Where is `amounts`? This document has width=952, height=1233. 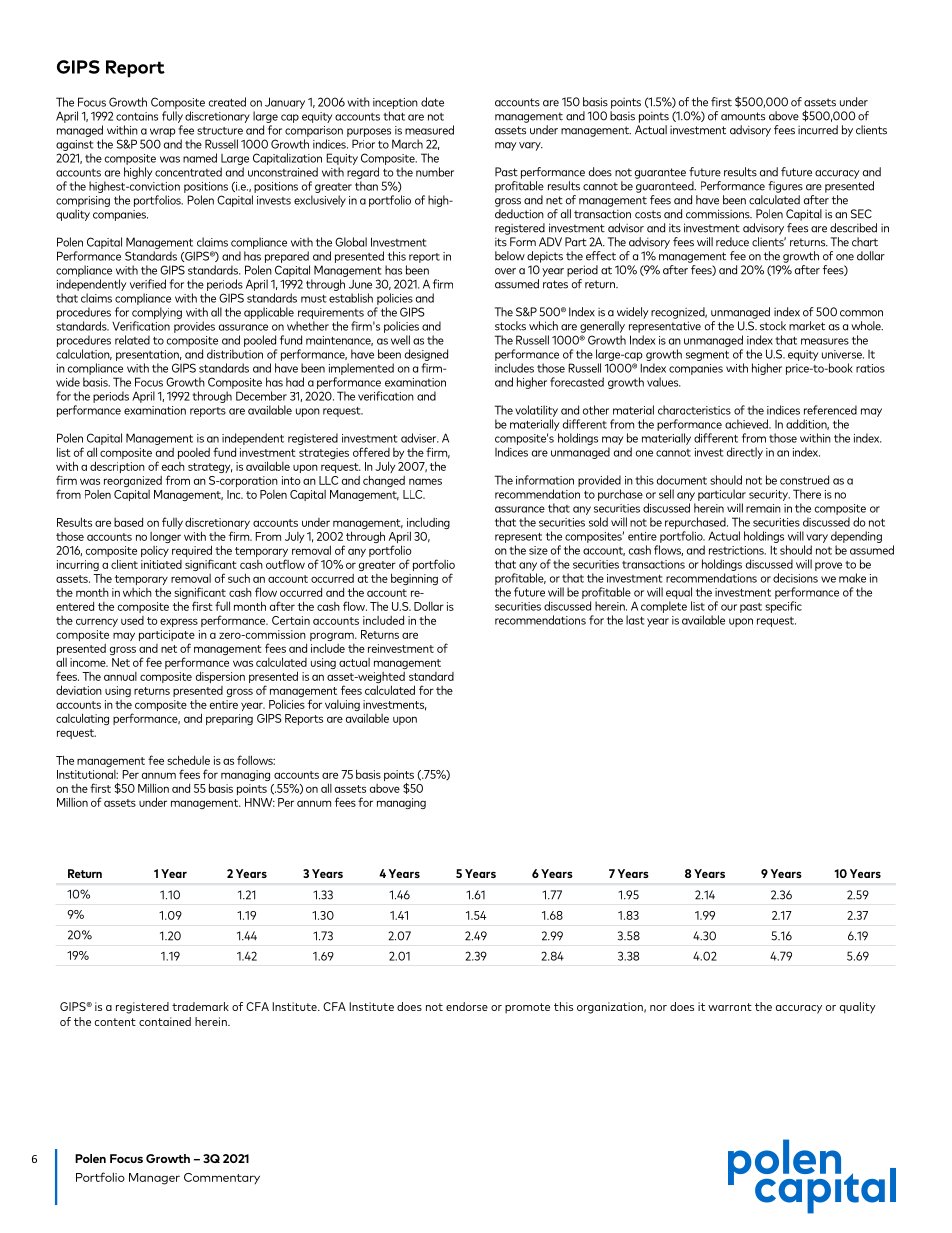
amounts is located at coordinates (743, 116).
